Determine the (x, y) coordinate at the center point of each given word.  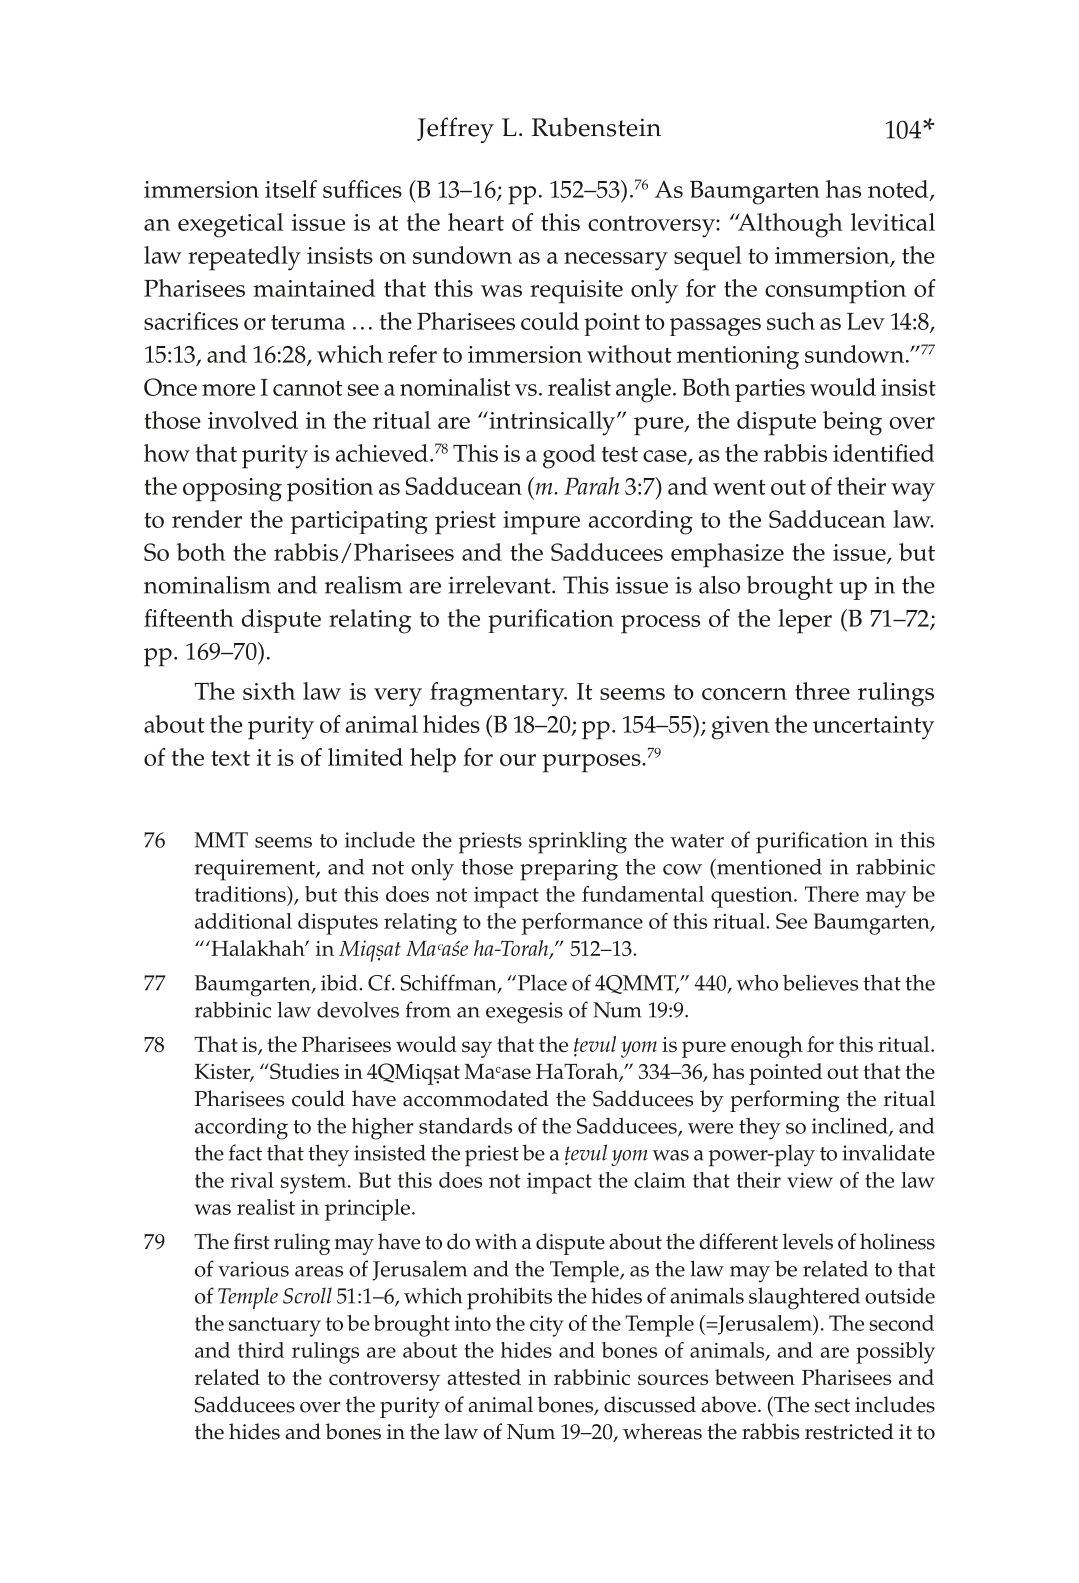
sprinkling (578, 843)
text (230, 758)
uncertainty (873, 728)
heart (476, 222)
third (261, 1350)
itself (291, 189)
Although (789, 225)
